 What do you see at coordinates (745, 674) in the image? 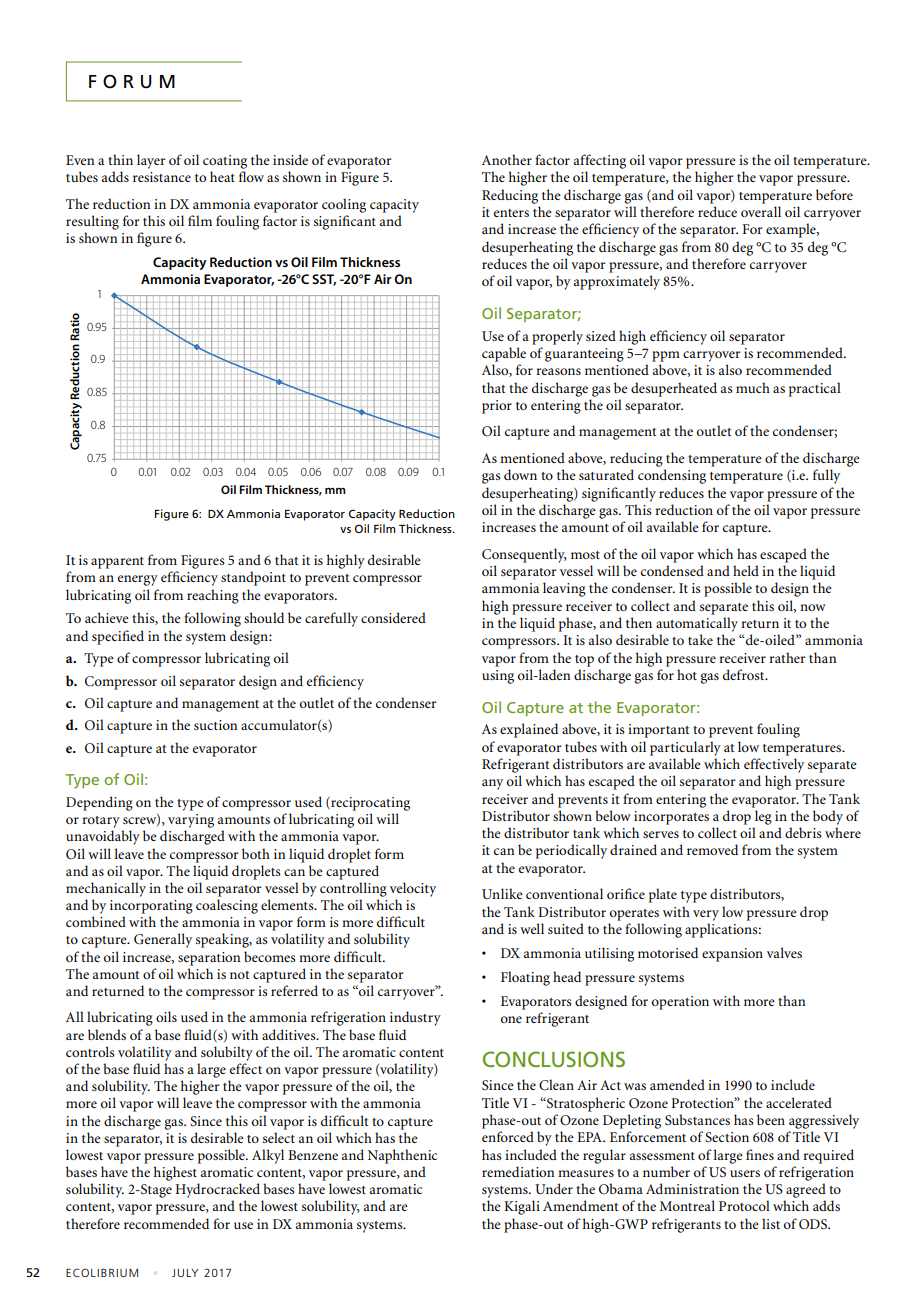
I see `defrost` at bounding box center [745, 674].
